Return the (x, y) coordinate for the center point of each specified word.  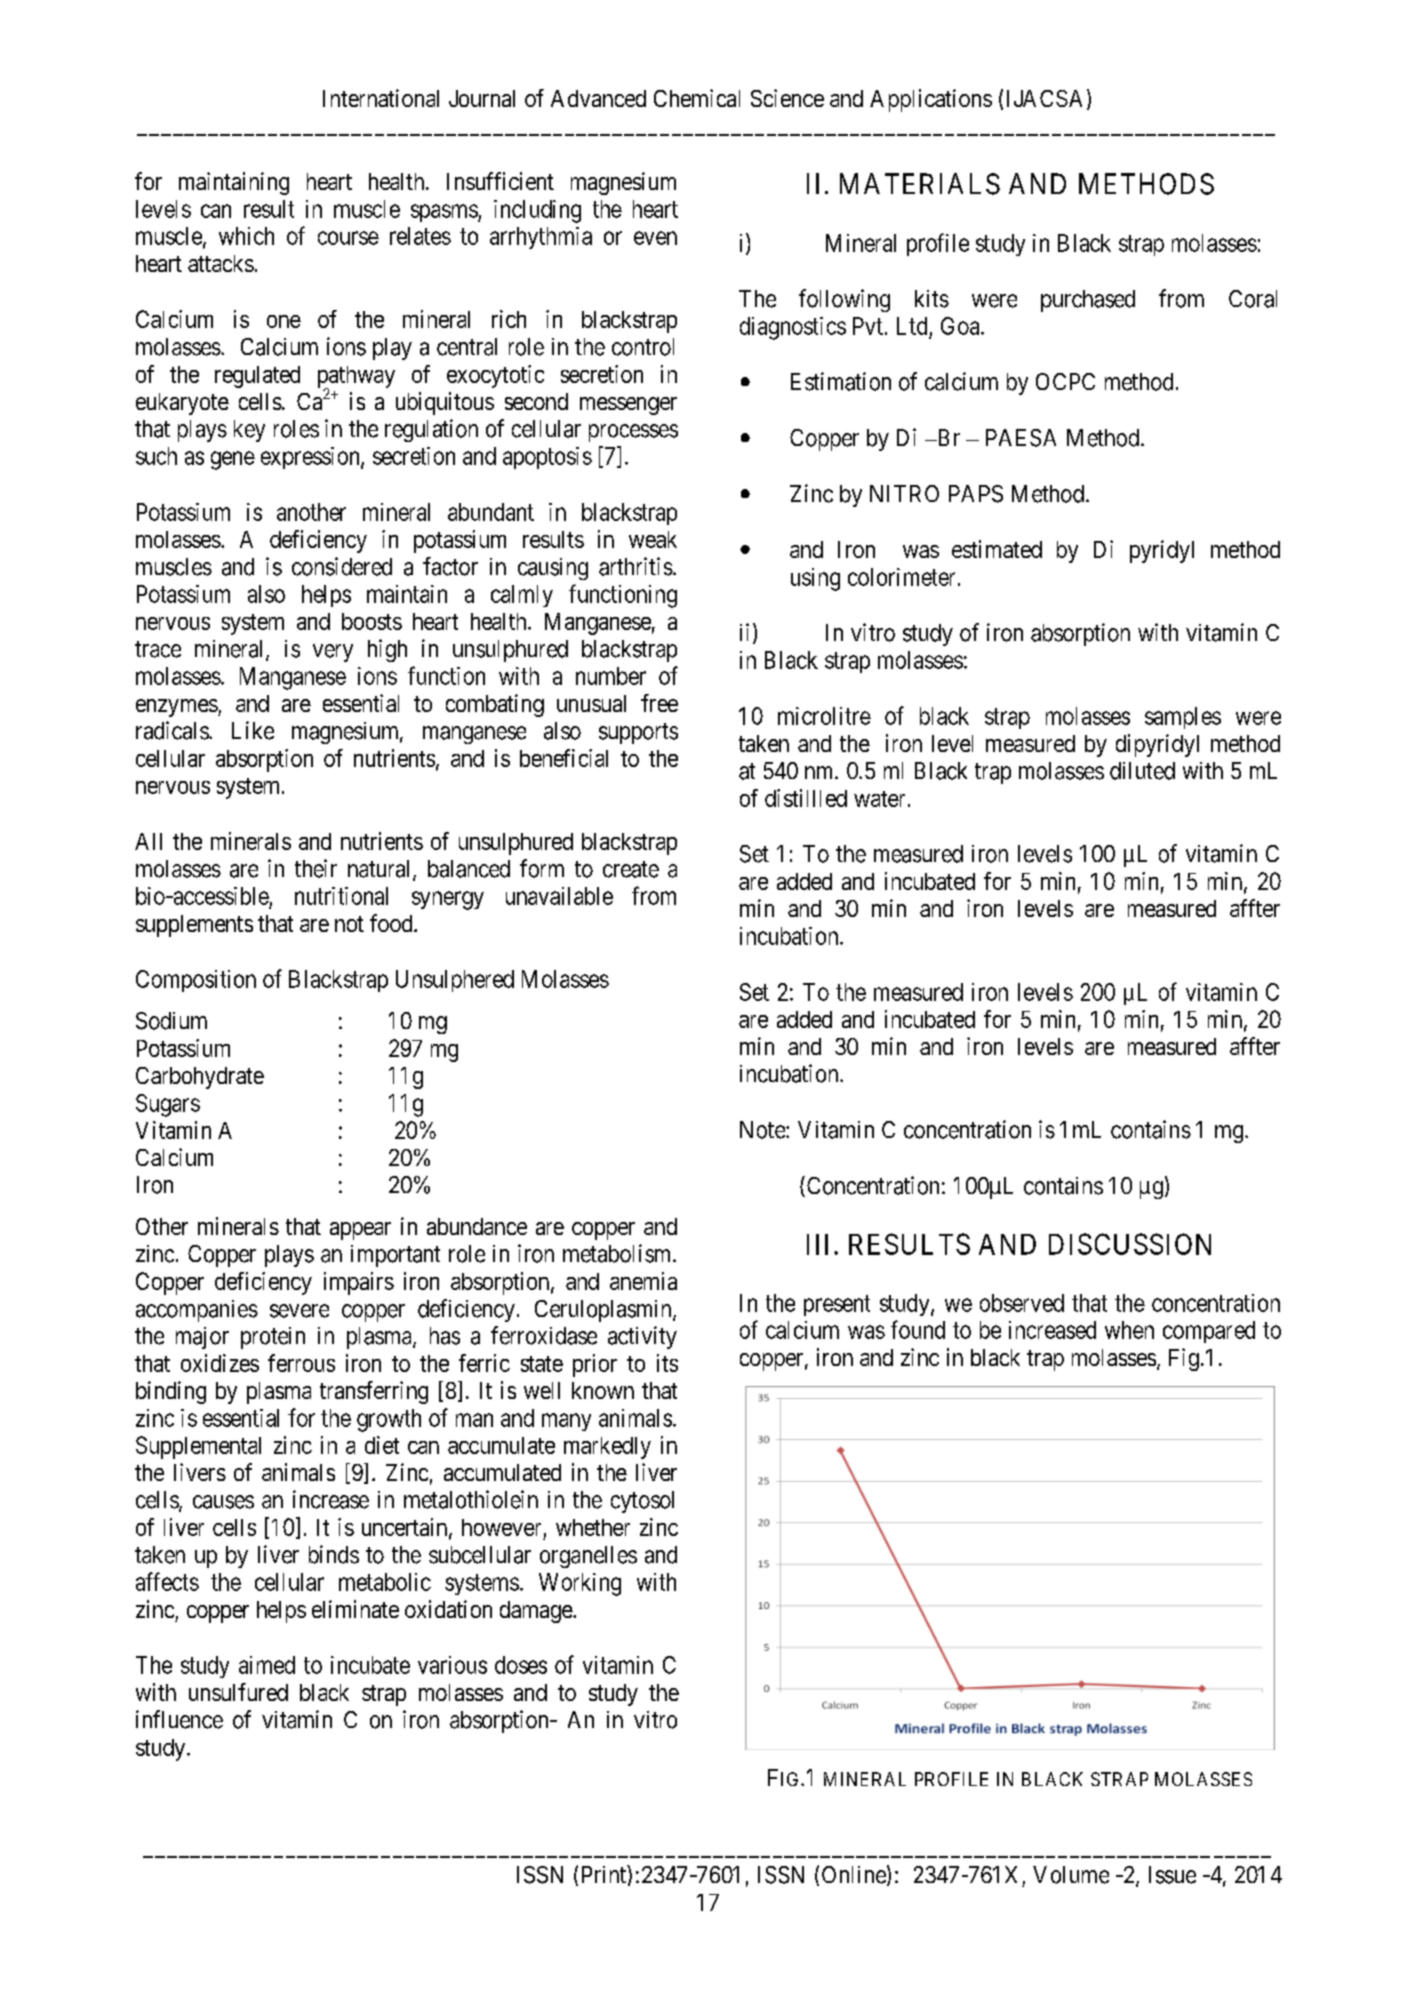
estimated (997, 549)
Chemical (697, 98)
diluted (1142, 771)
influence (179, 1719)
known (603, 1390)
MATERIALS (920, 184)
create (631, 869)
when (1129, 1330)
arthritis (636, 566)
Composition (196, 981)
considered (342, 566)
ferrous (301, 1363)
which (246, 236)
